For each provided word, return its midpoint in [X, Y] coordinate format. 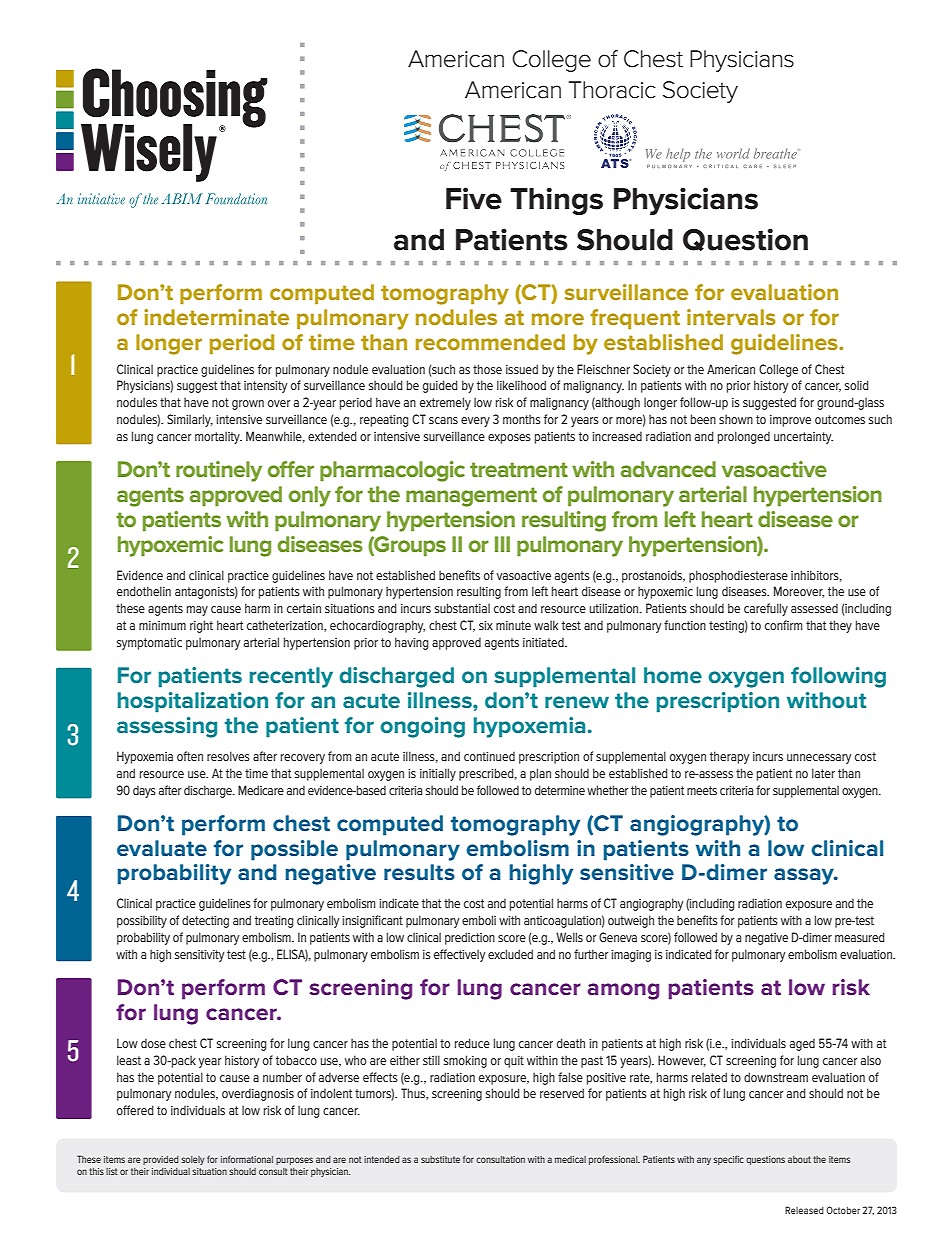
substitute [440, 1159]
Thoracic [612, 90]
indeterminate [216, 317]
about [799, 1159]
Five [474, 198]
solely [193, 1160]
